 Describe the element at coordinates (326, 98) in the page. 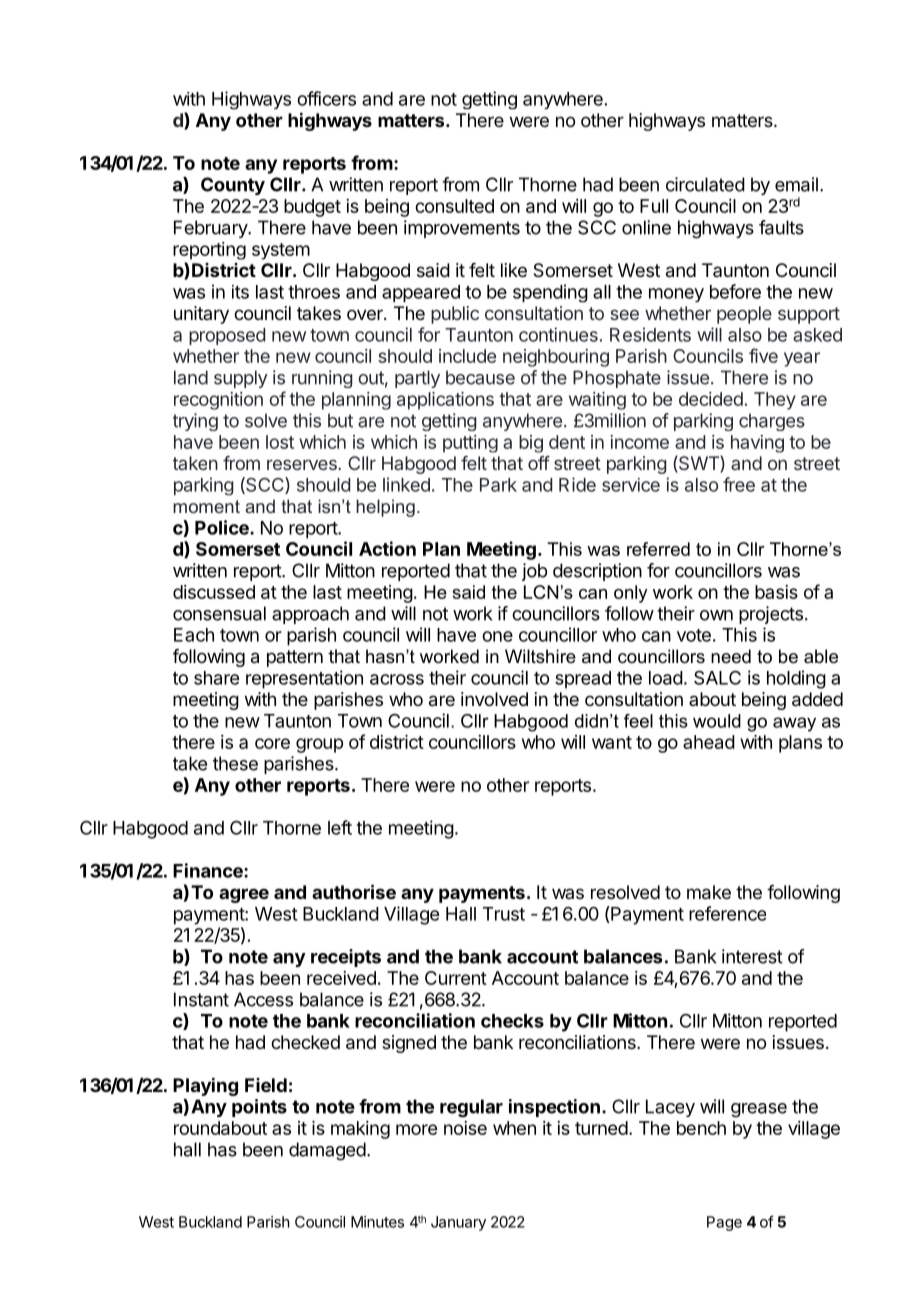

I see `officers` at that location.
